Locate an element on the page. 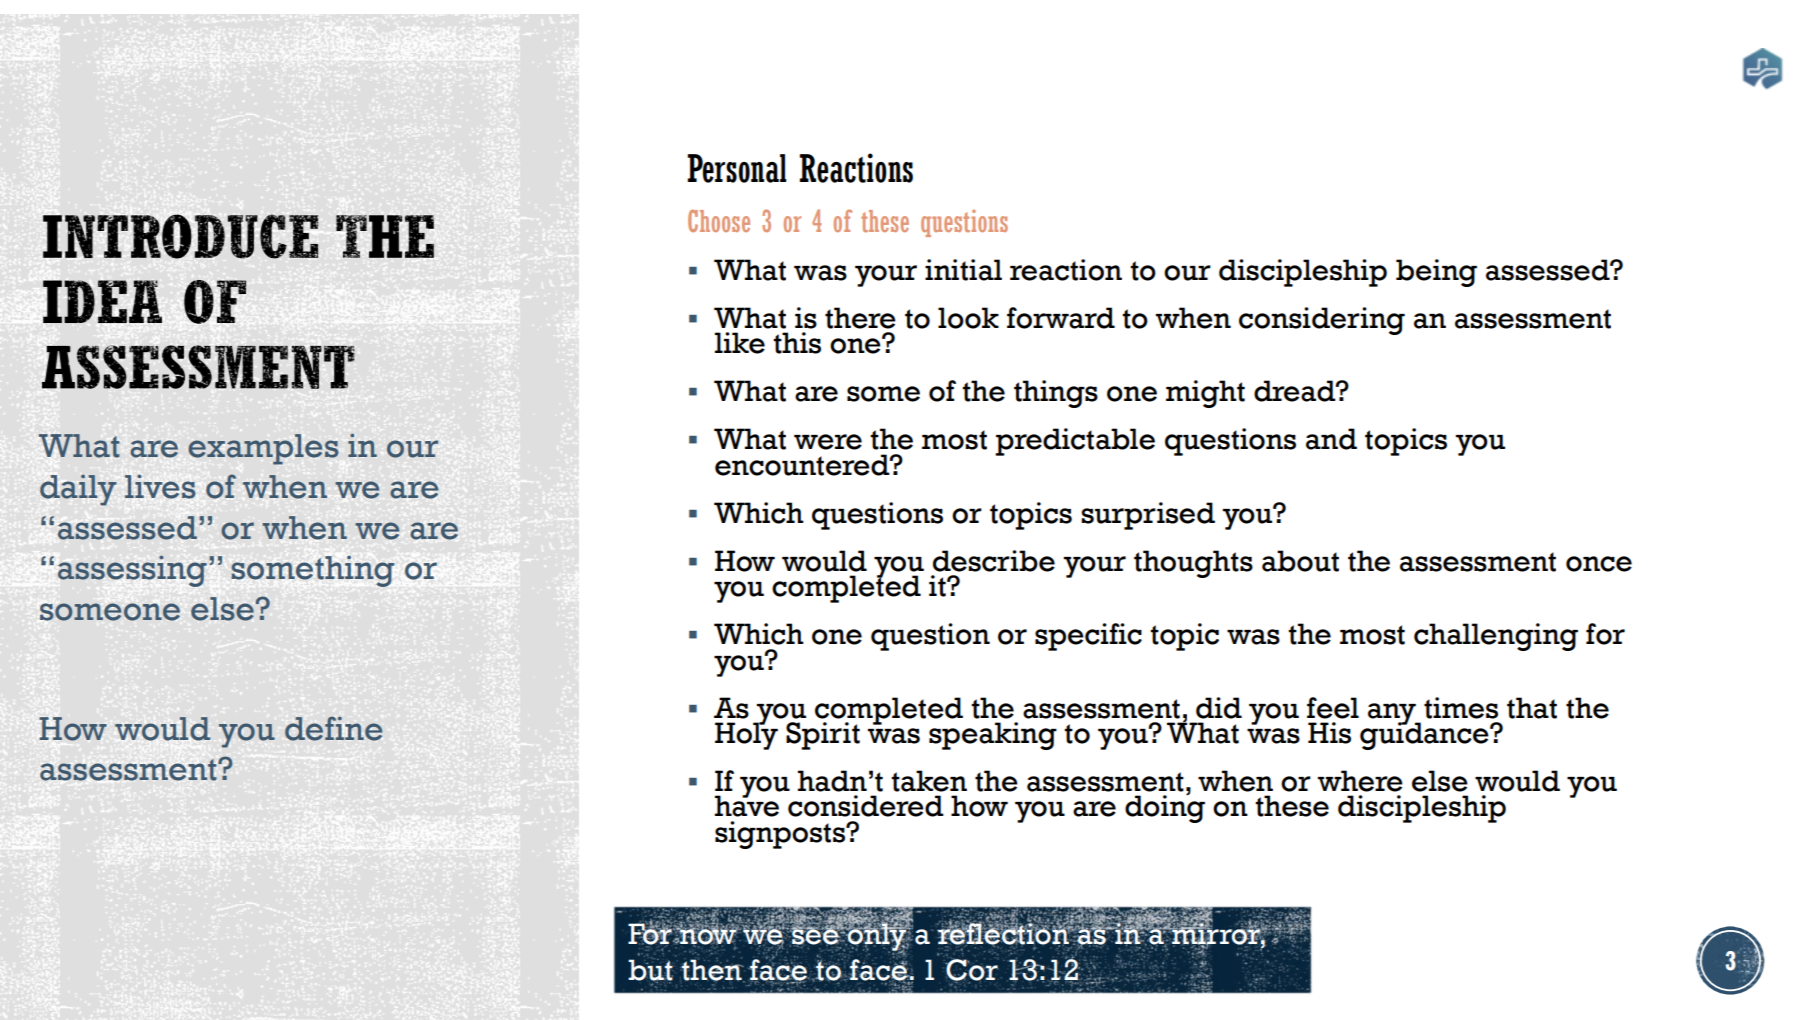 This image has height=1020, width=1814. assessing is located at coordinates (132, 571).
